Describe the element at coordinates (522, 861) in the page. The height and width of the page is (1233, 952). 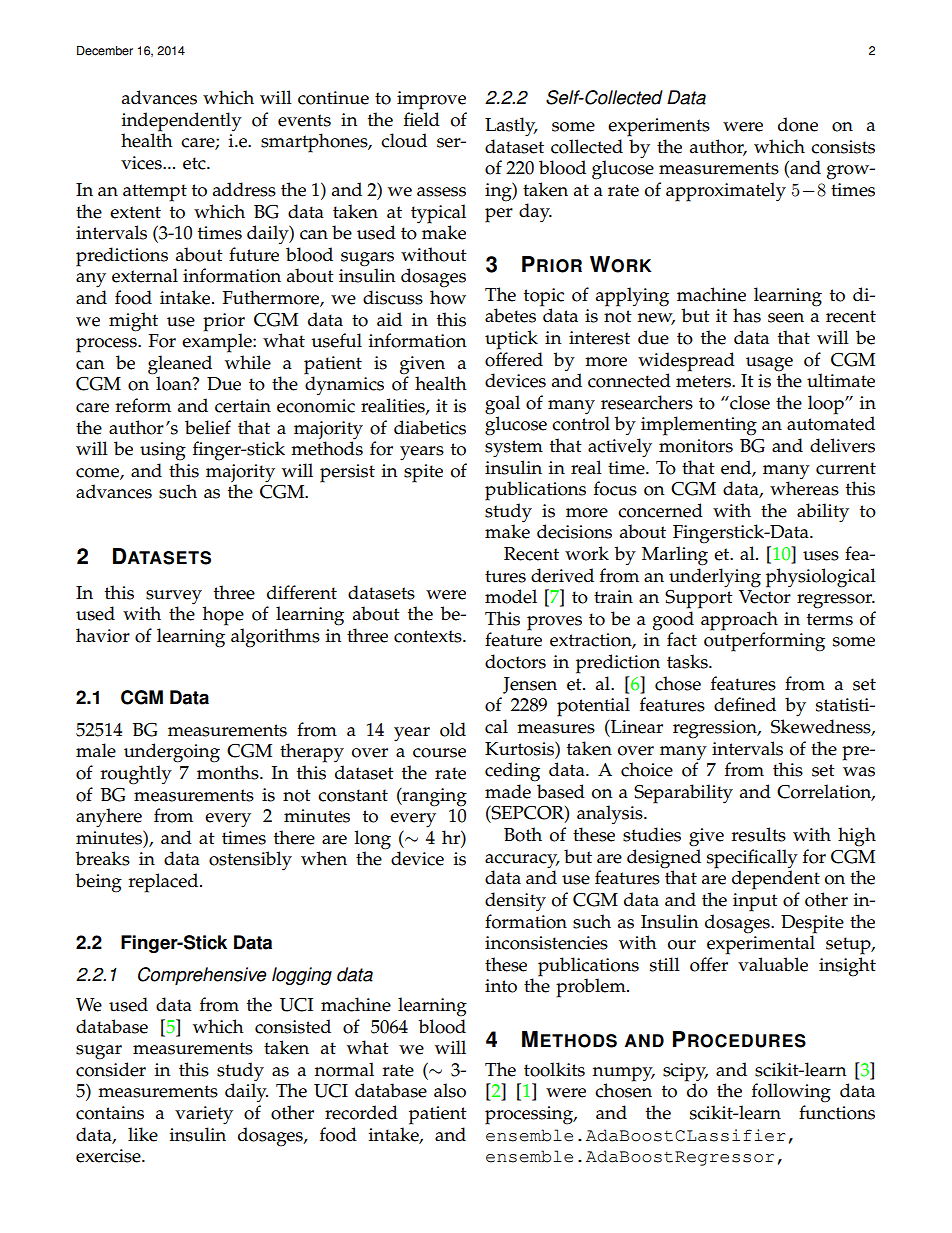
I see `accuracy` at that location.
